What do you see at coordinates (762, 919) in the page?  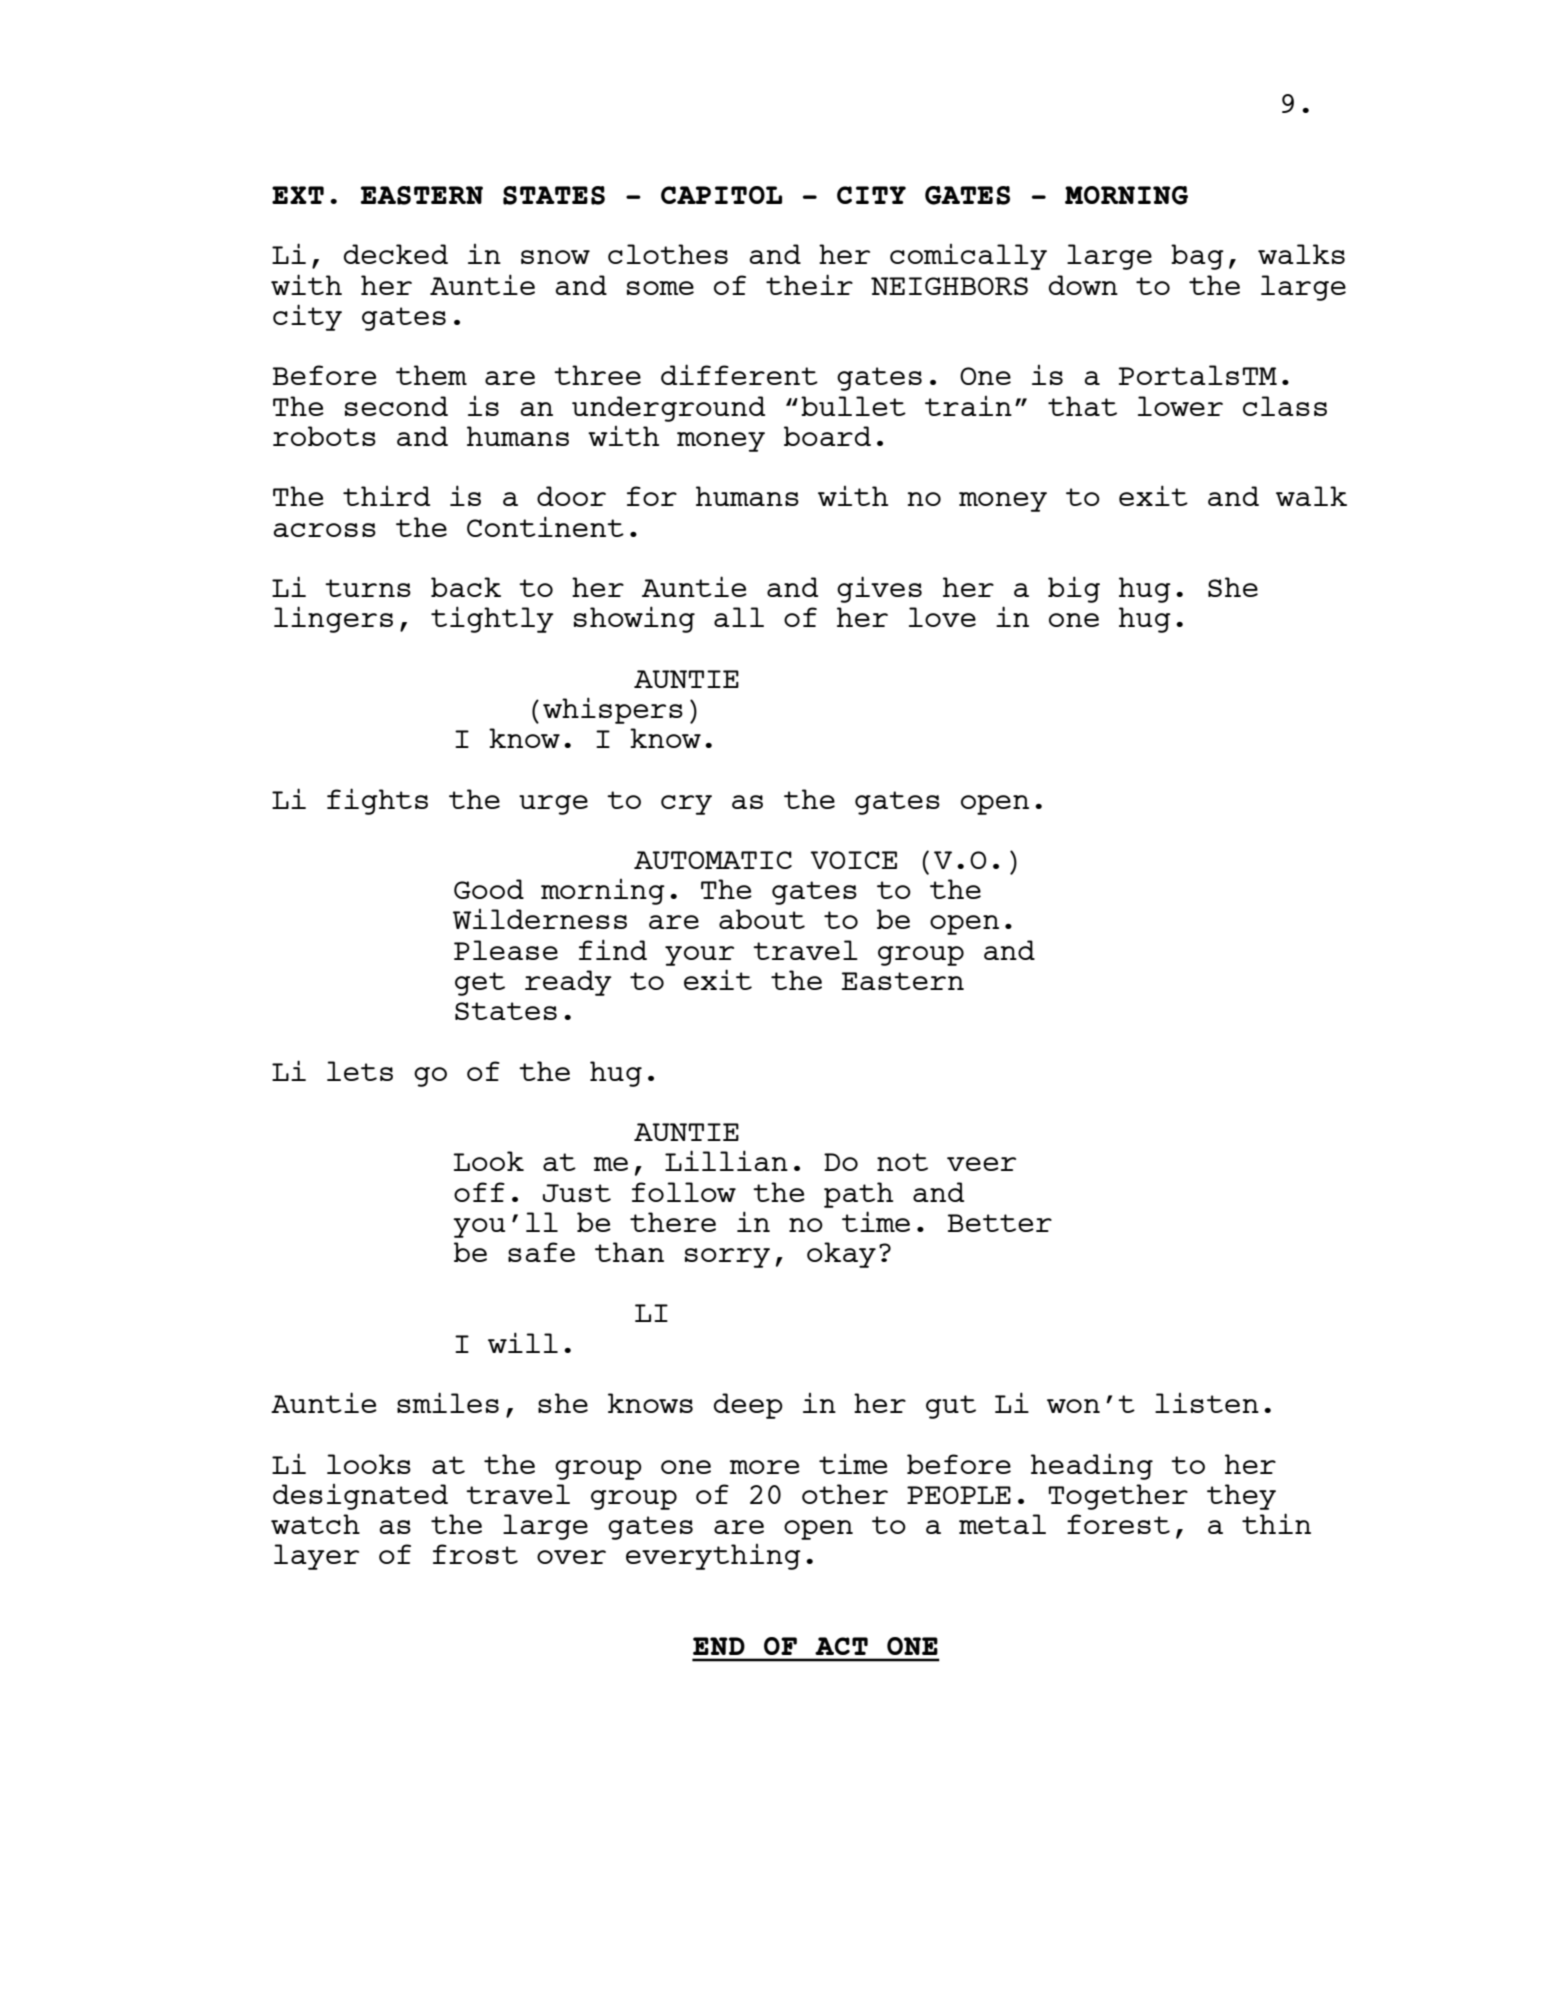 I see `about` at bounding box center [762, 919].
